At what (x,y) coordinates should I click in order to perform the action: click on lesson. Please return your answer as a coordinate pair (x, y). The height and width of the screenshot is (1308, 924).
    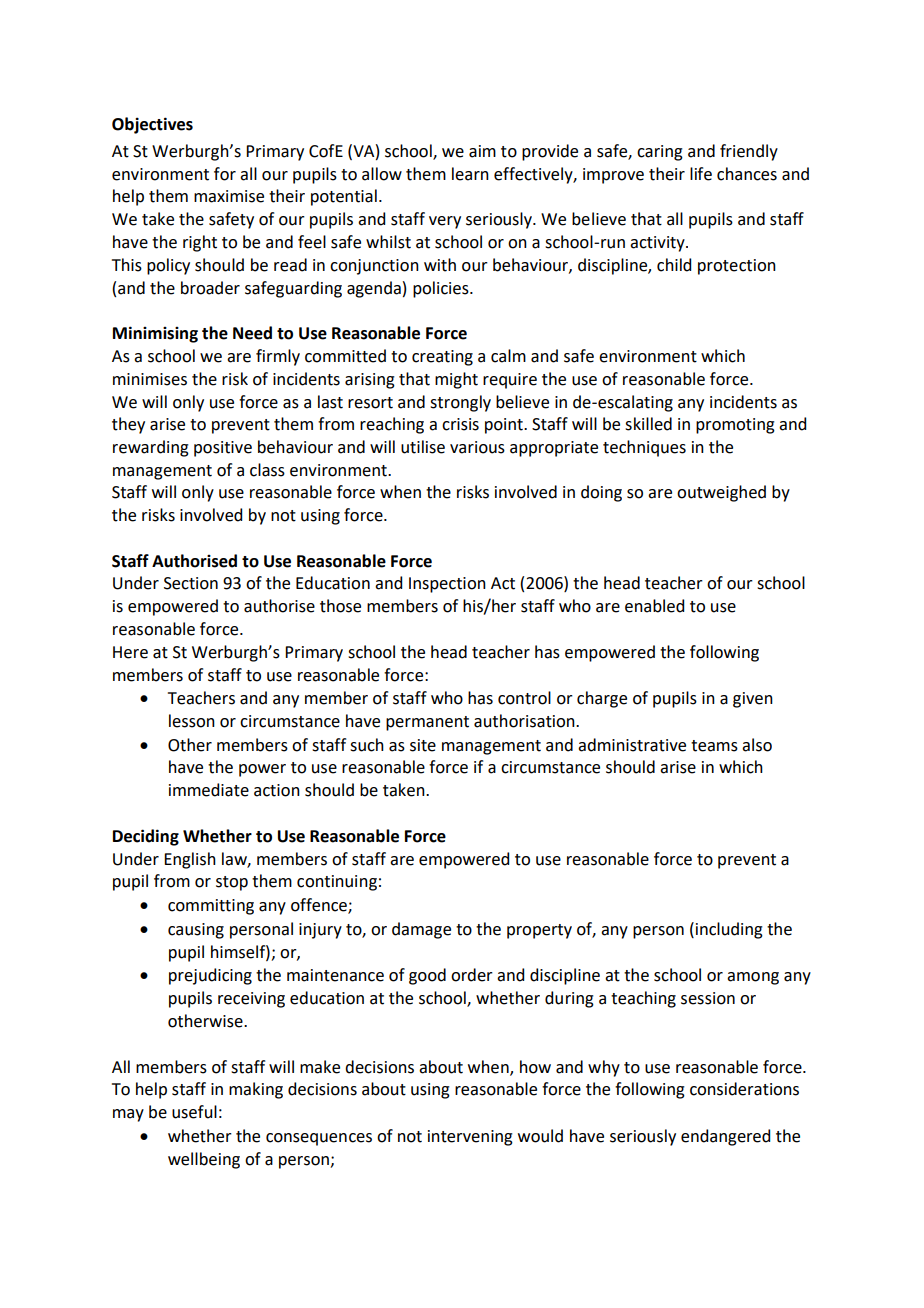
    Looking at the image, I should click on (192, 721).
